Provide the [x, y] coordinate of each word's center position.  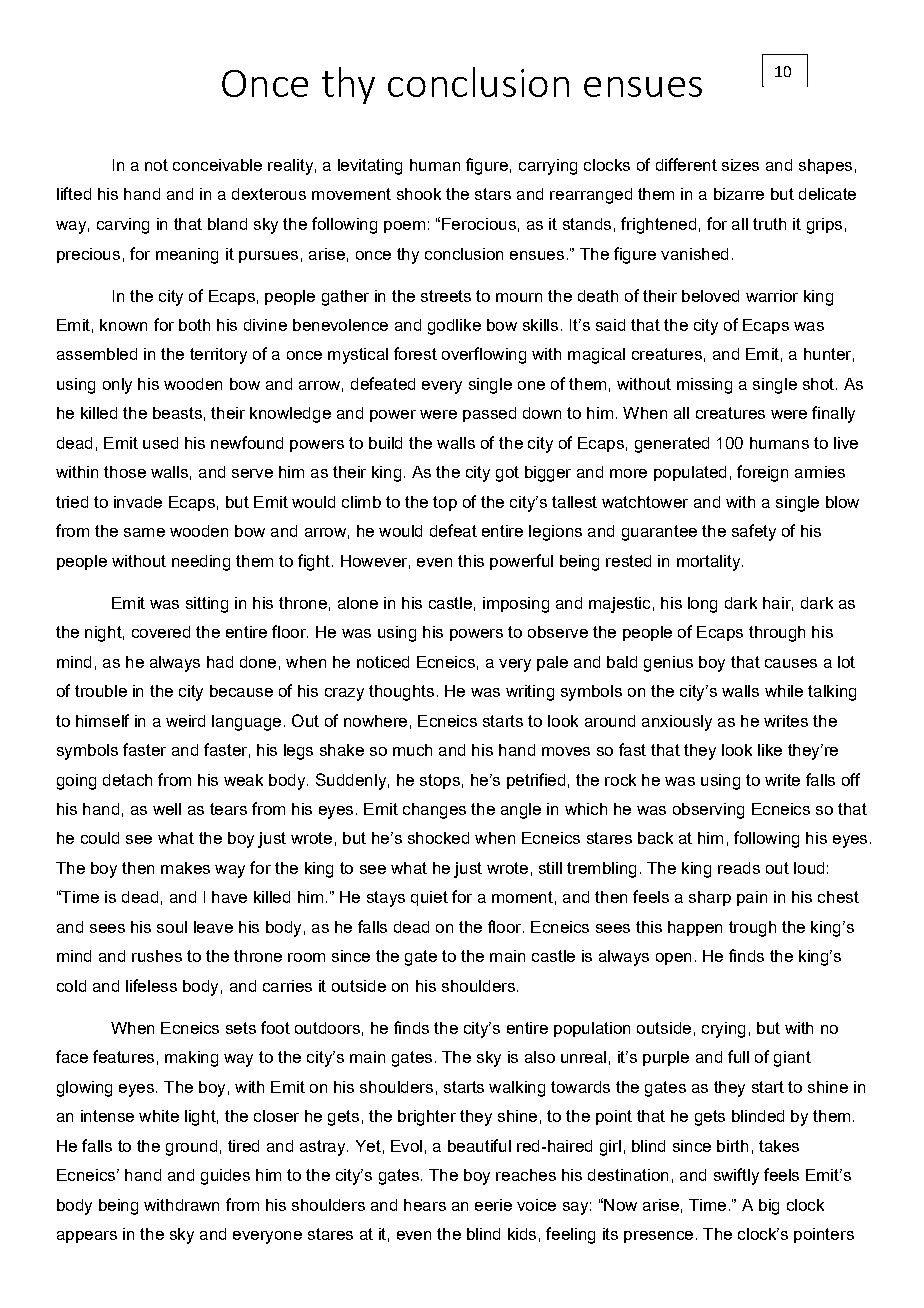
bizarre [739, 194]
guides [225, 1177]
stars [493, 194]
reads [739, 868]
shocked [438, 838]
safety [754, 532]
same [144, 532]
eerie [493, 1205]
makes [185, 868]
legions [555, 533]
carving [123, 226]
